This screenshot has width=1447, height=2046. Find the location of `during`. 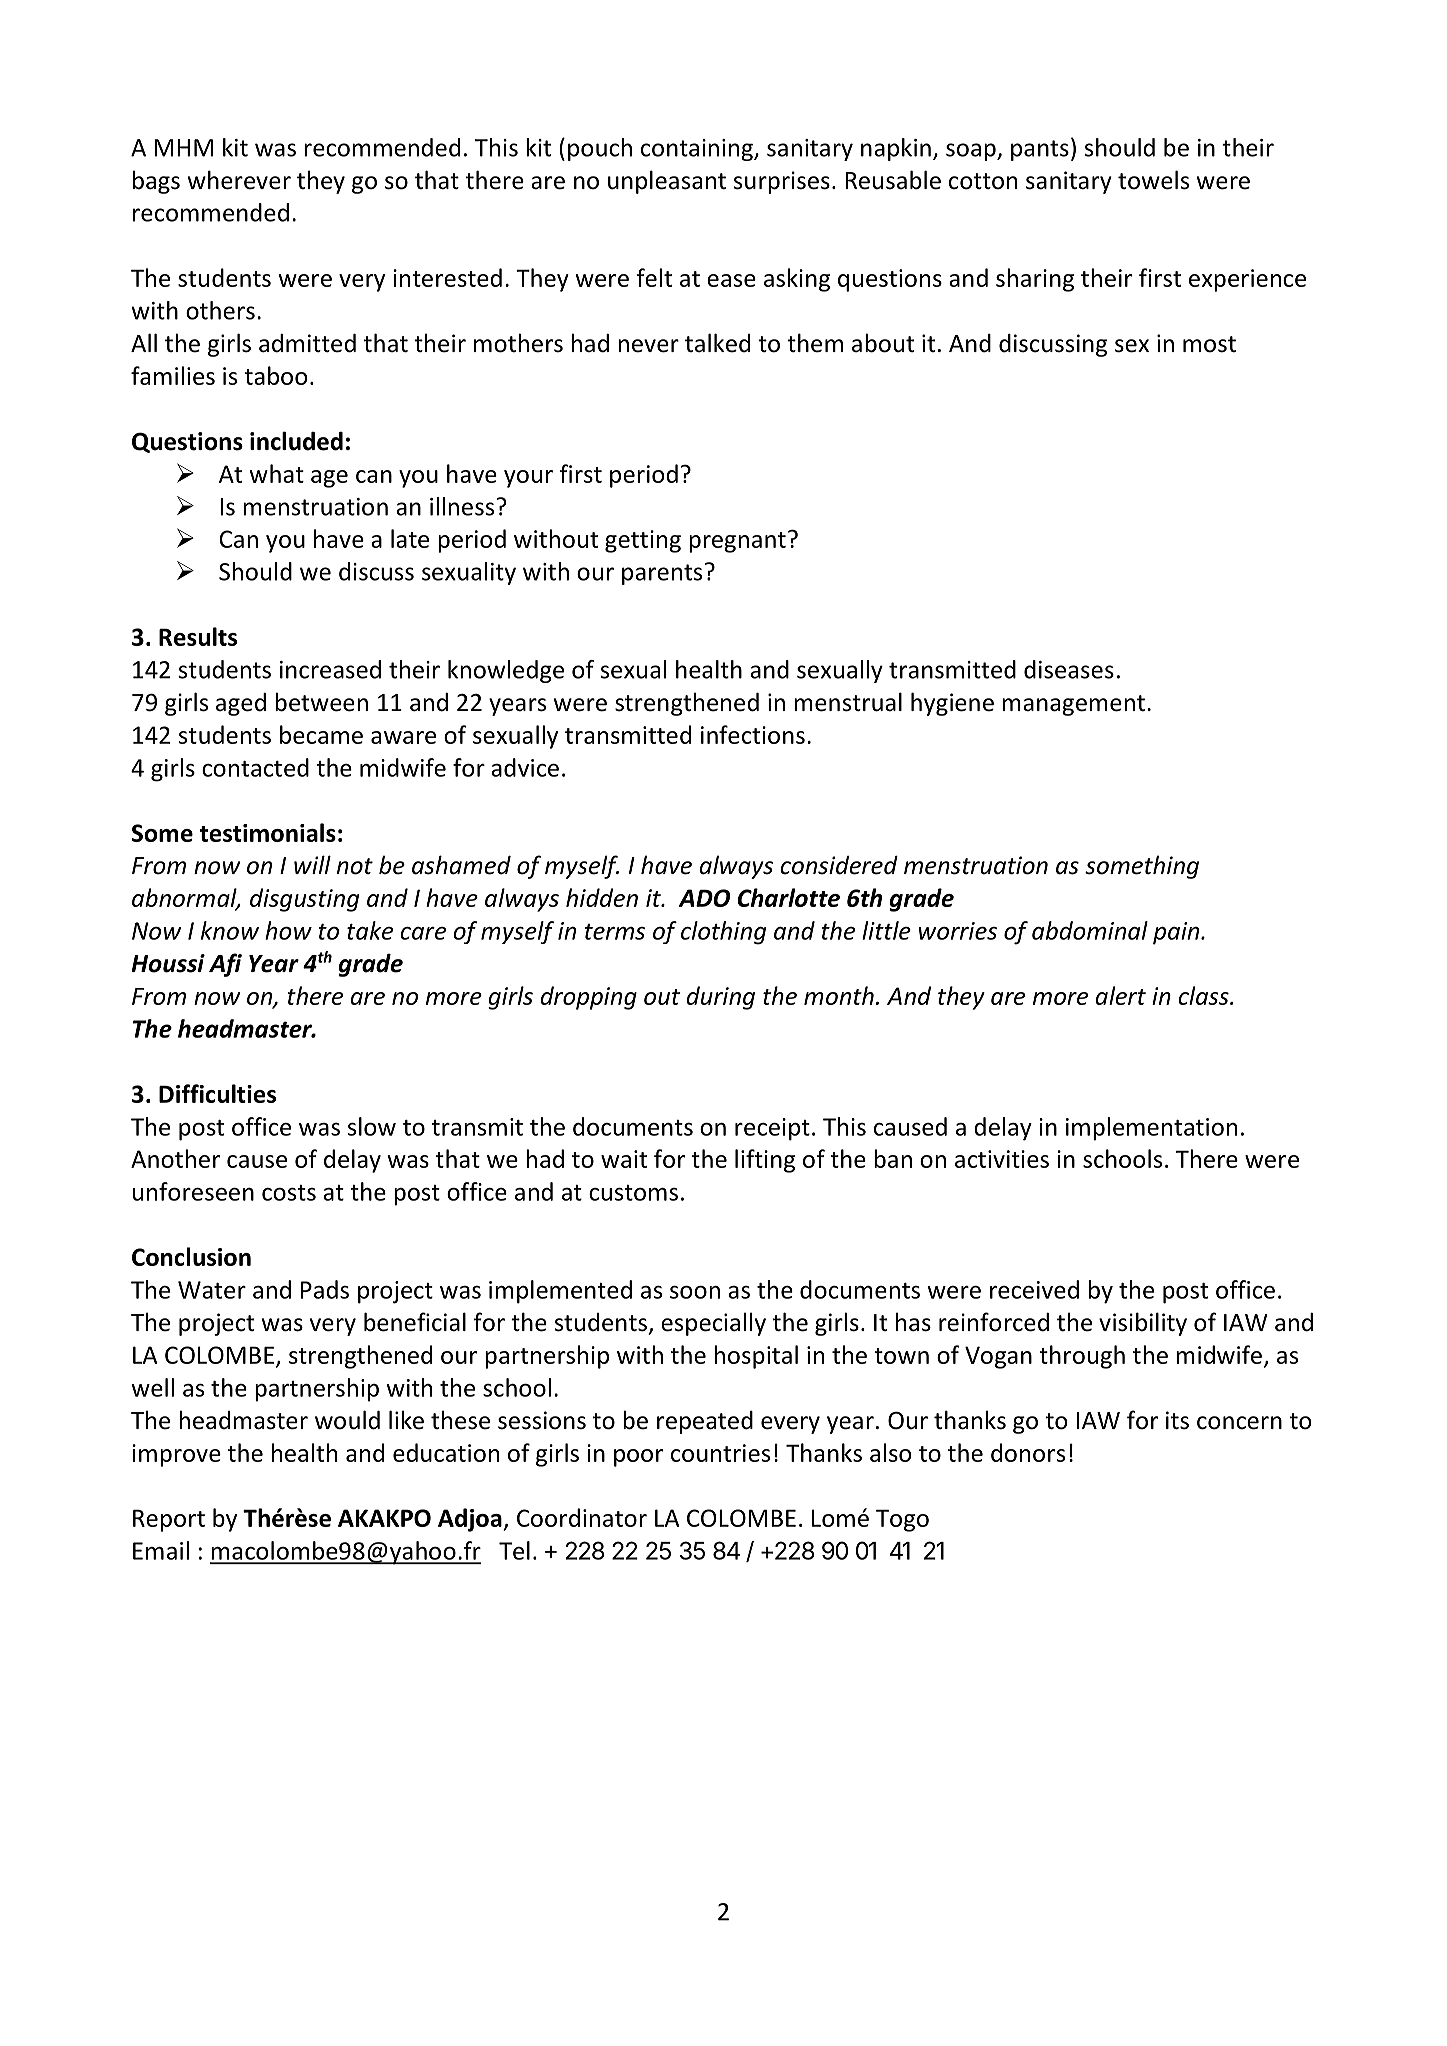

during is located at coordinates (721, 998).
